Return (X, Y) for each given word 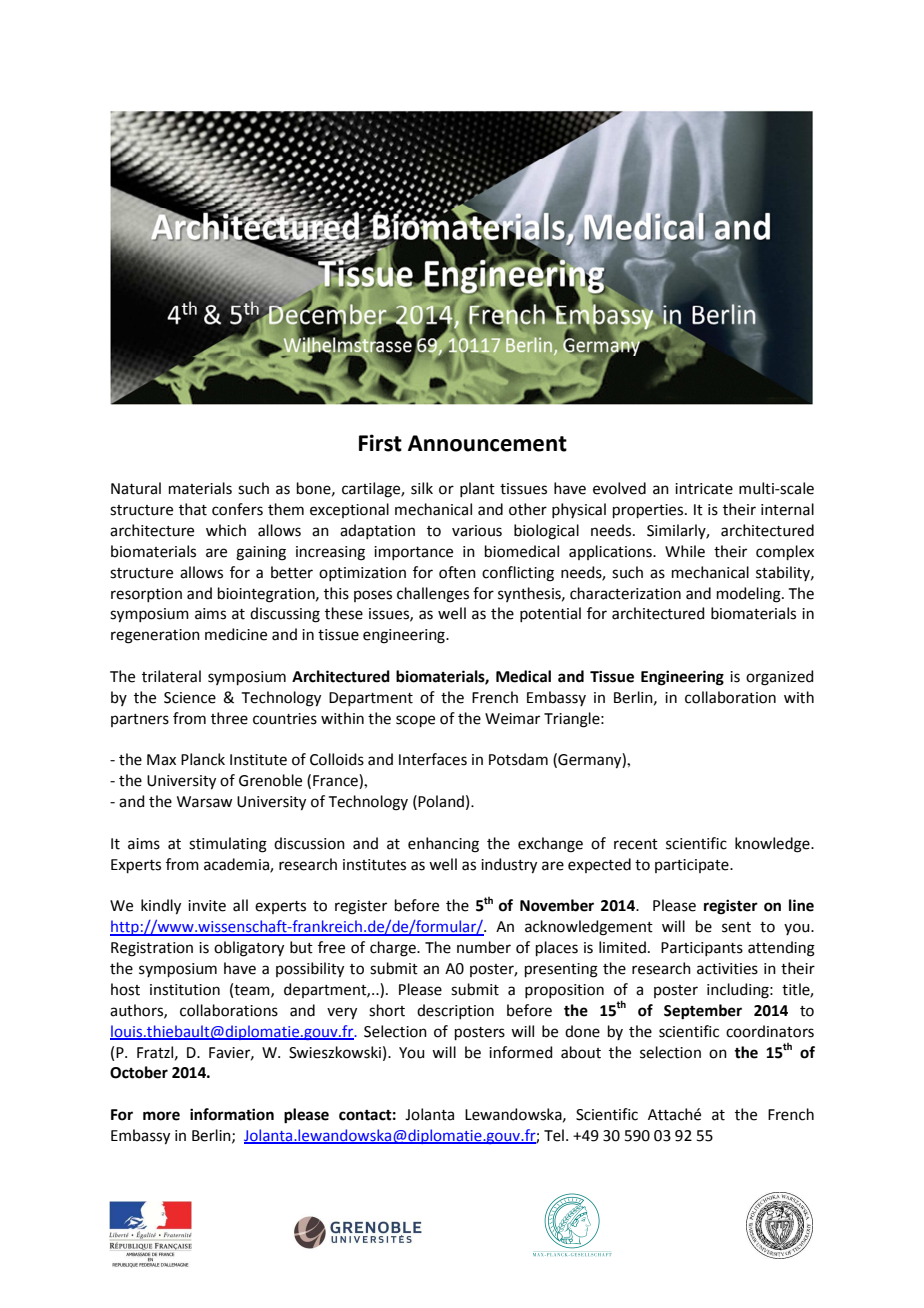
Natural (136, 488)
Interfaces (433, 759)
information (232, 1114)
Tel (554, 1135)
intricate (704, 489)
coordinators (770, 1031)
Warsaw (204, 802)
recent (636, 844)
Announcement (487, 443)
